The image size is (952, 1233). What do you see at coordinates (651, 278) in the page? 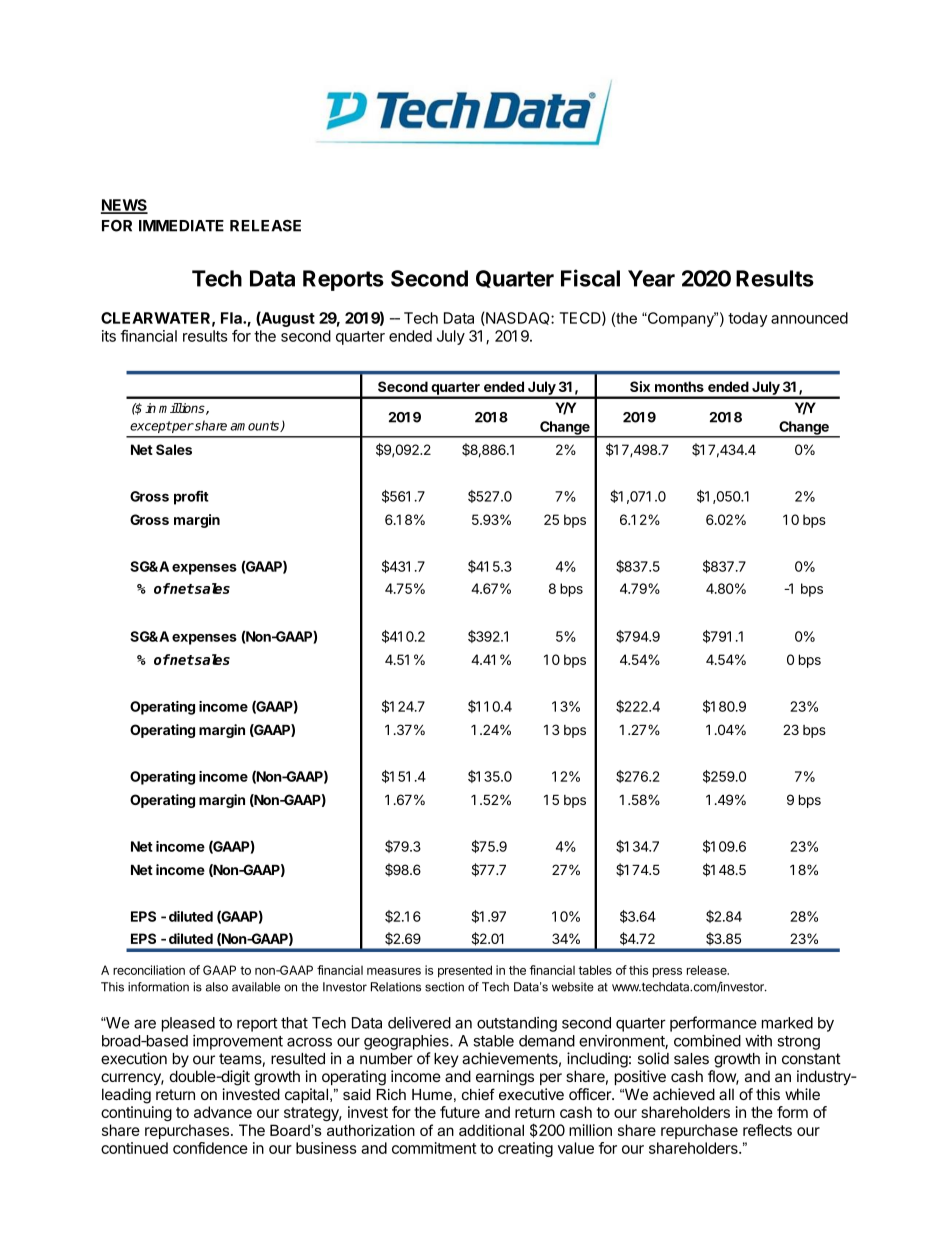
I see `Year` at bounding box center [651, 278].
